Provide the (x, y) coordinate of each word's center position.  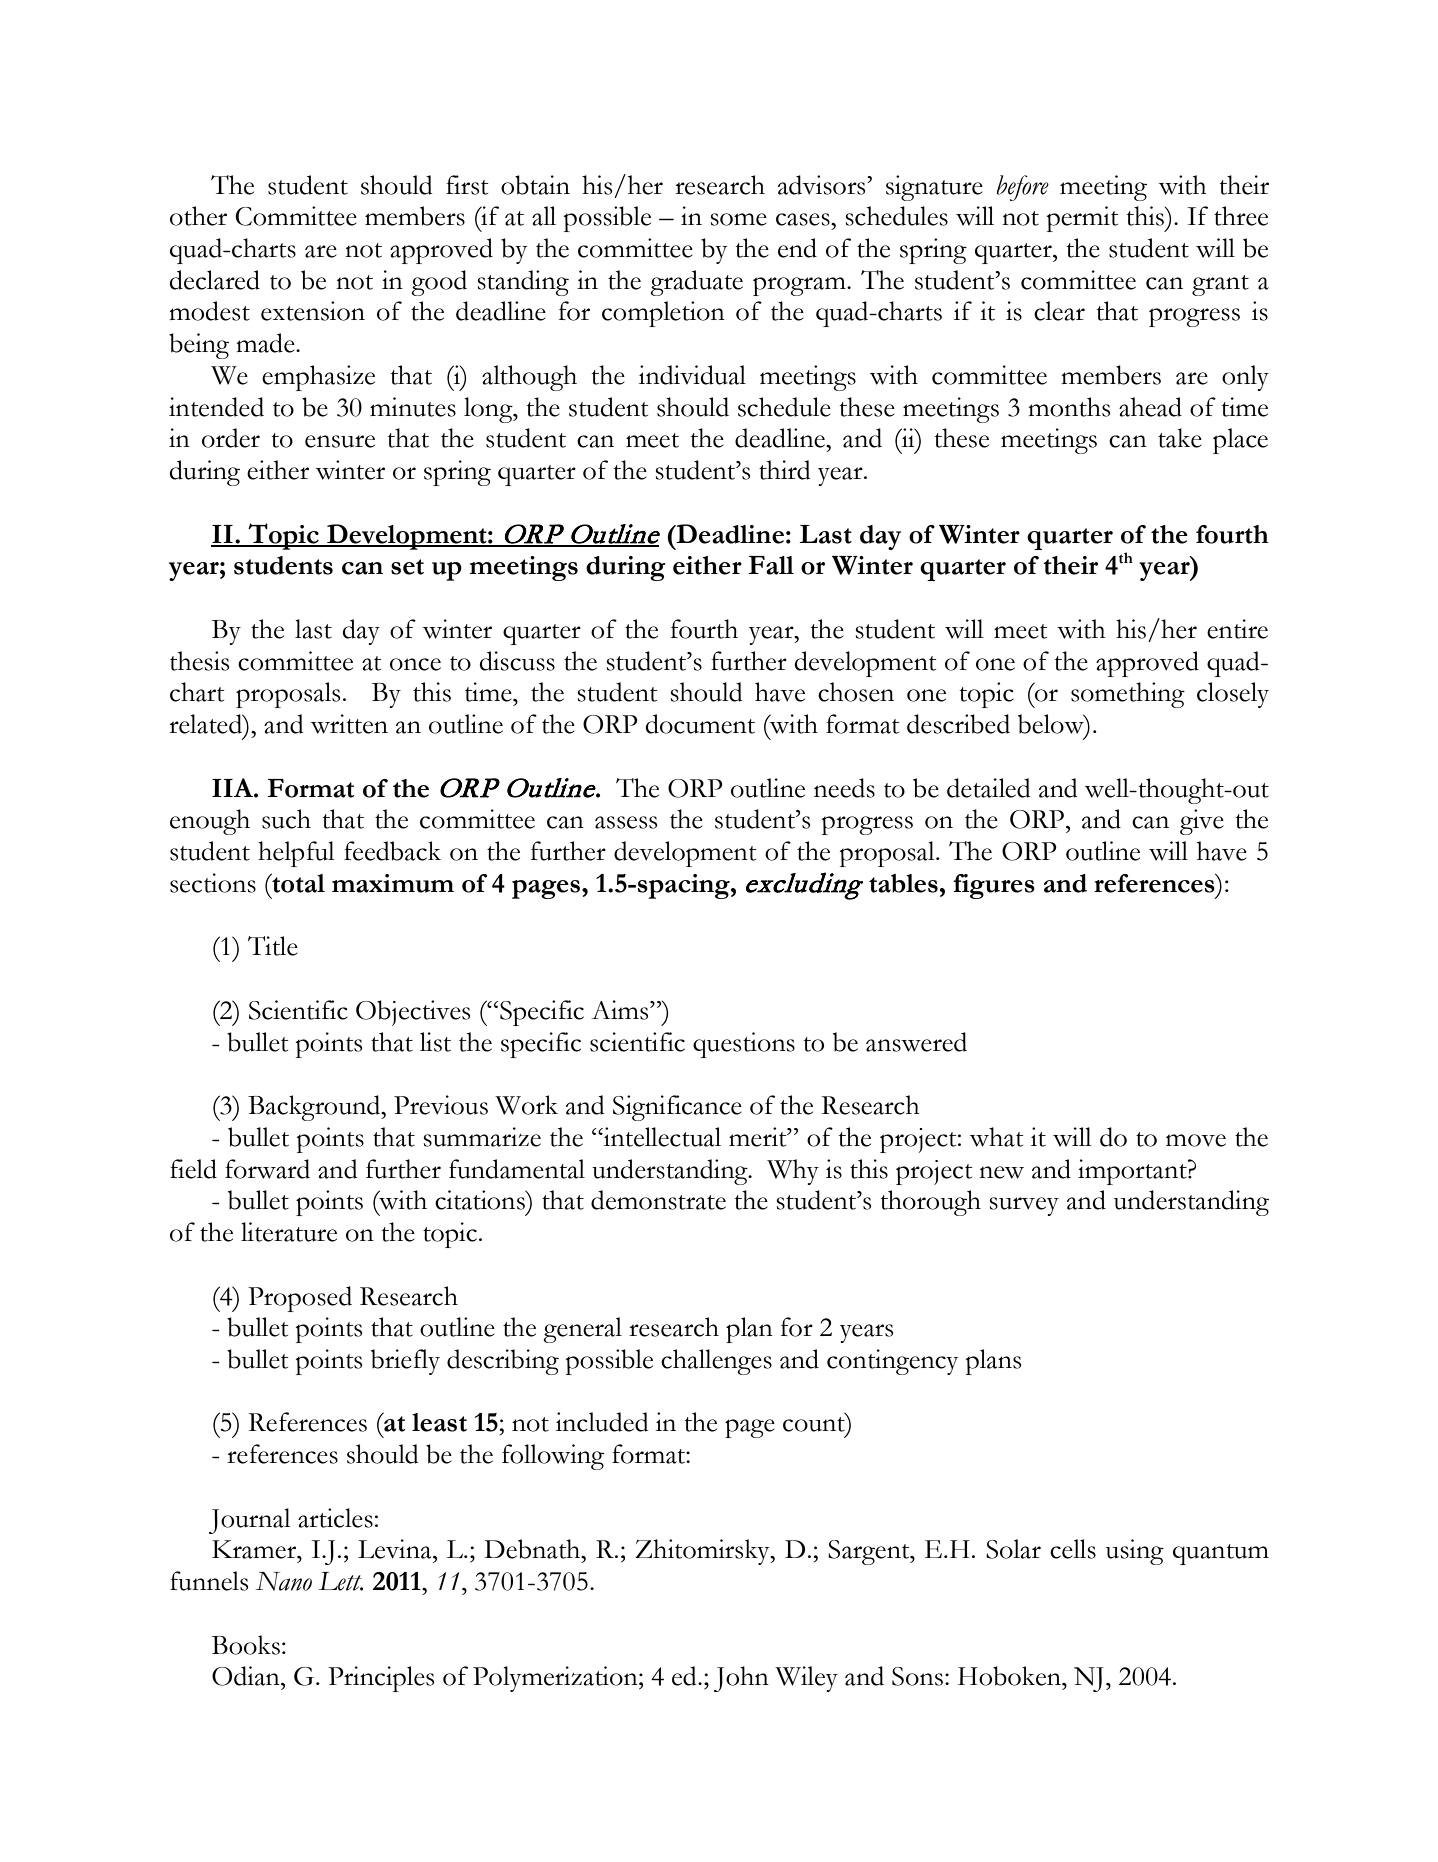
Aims (621, 1010)
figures (994, 886)
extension (313, 311)
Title (273, 946)
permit (1083, 219)
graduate (697, 283)
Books (246, 1645)
